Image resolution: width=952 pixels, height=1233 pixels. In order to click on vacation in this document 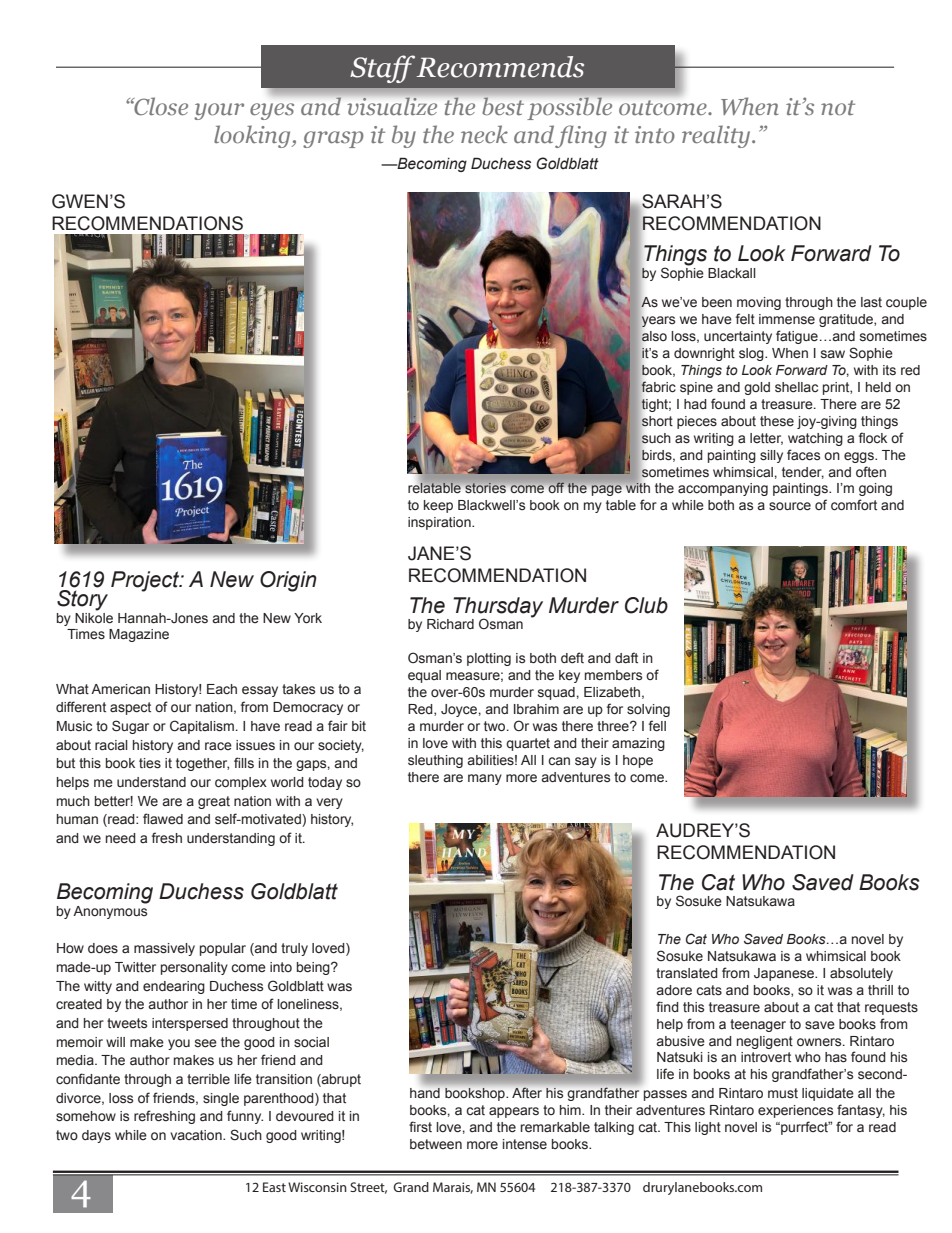, I will do `click(197, 1135)`.
